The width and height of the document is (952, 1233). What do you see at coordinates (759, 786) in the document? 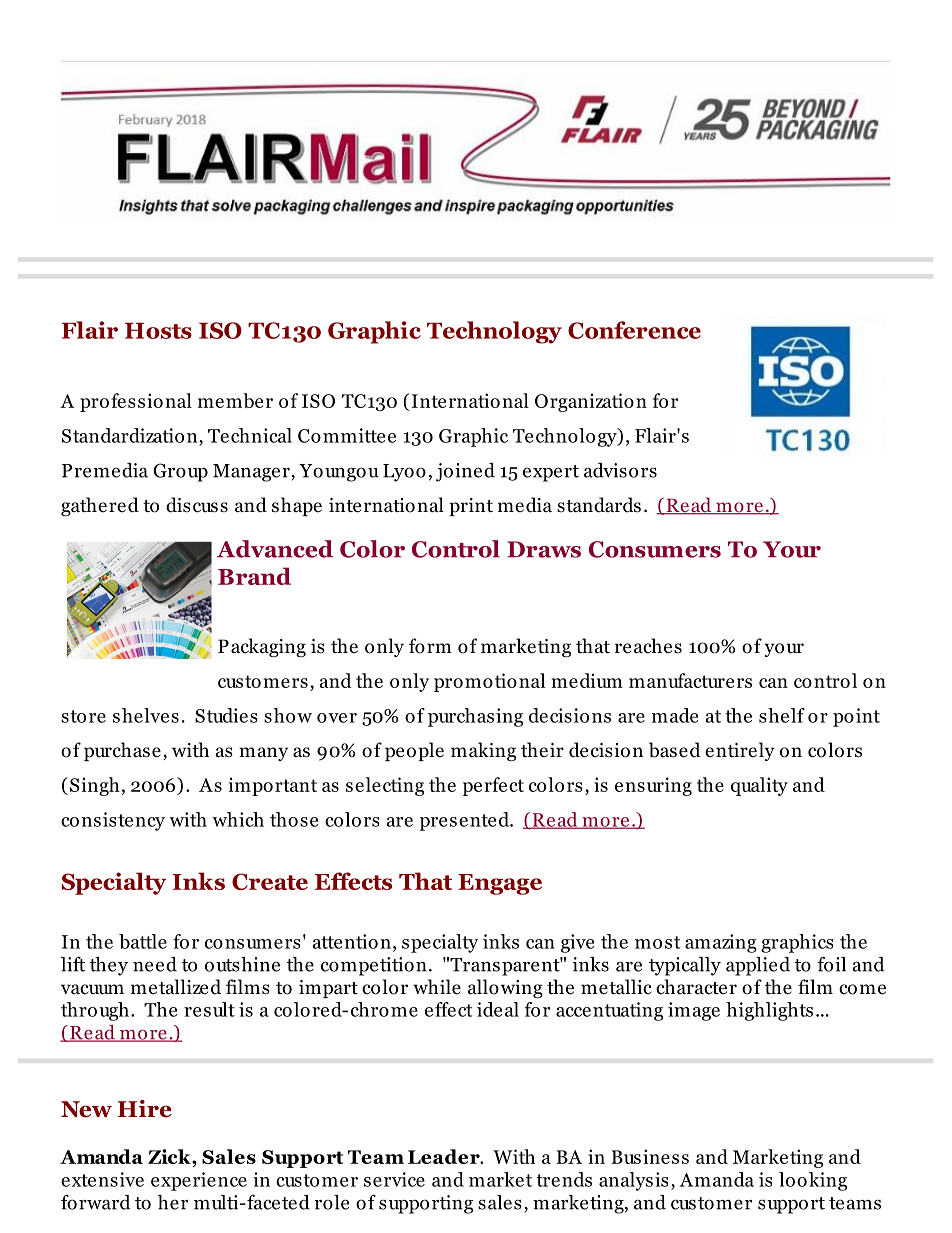
I see `quality` at bounding box center [759, 786].
